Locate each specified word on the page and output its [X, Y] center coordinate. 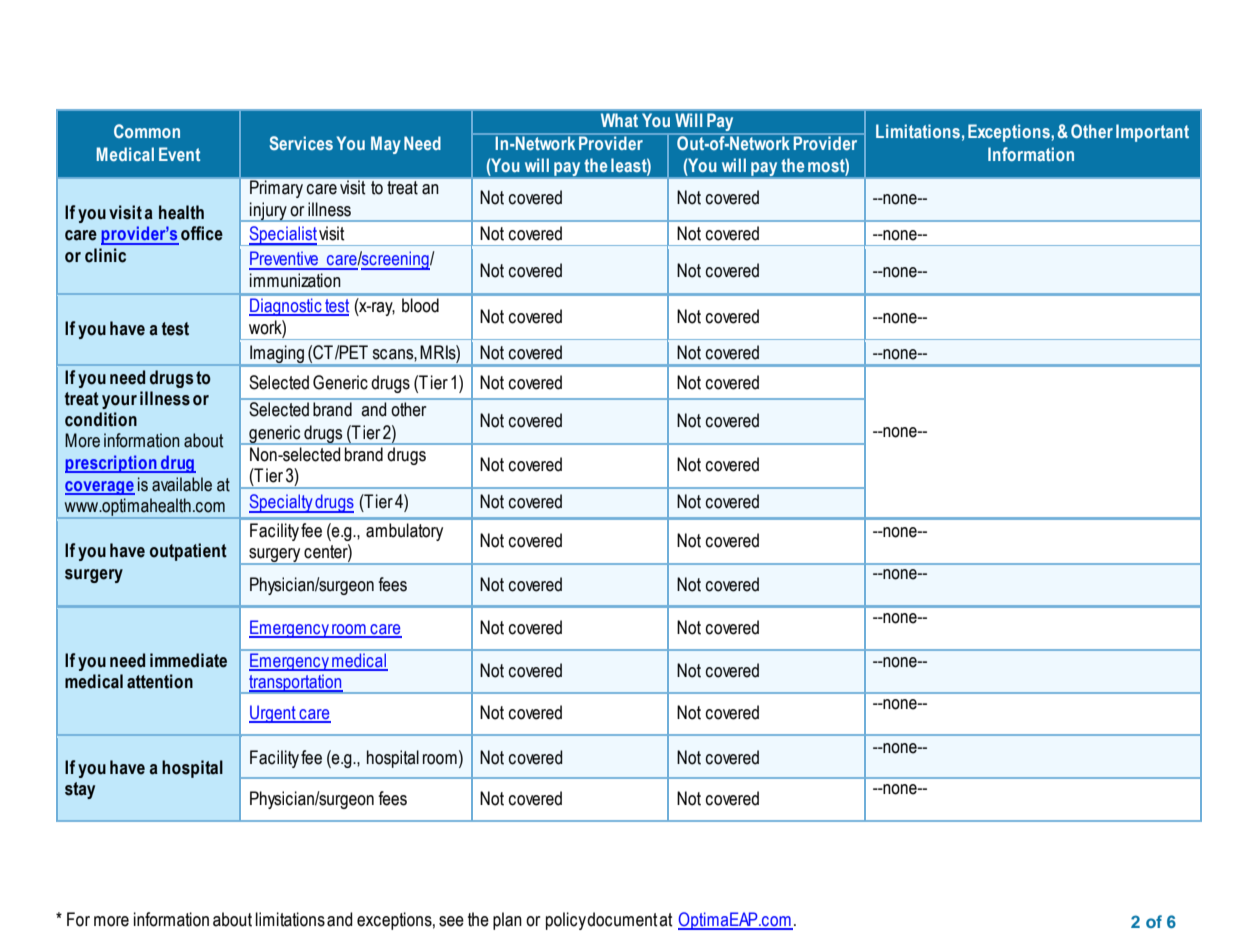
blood [420, 305]
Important [1152, 133]
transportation [295, 684]
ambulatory [404, 532]
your [119, 402]
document [622, 919]
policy [567, 921]
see [451, 921]
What [619, 120]
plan [507, 921]
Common [147, 131]
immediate [188, 660]
